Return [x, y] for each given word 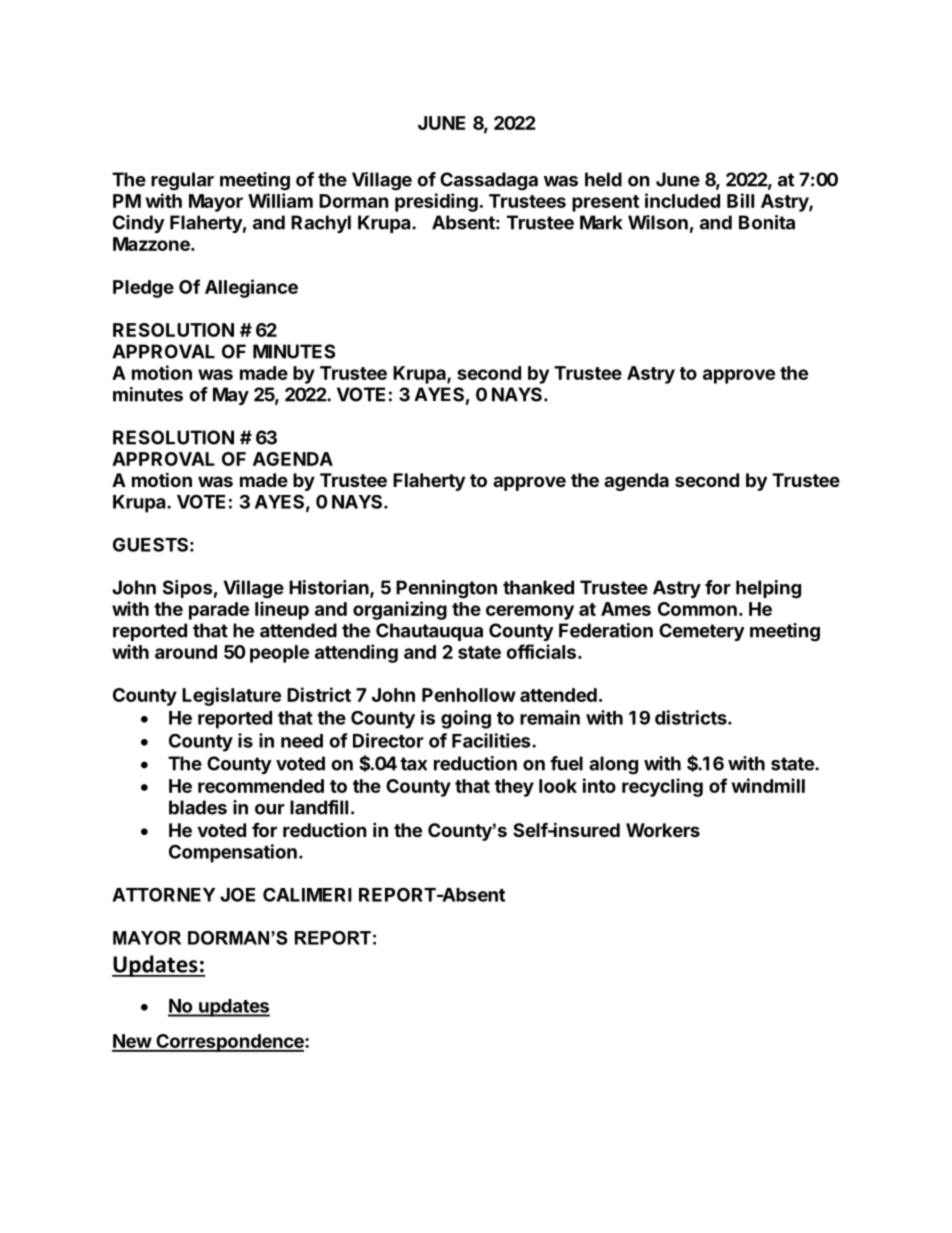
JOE [237, 894]
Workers [663, 830]
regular [182, 181]
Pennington [446, 589]
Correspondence [230, 1043]
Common [697, 609]
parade [219, 611]
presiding [436, 202]
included [682, 200]
